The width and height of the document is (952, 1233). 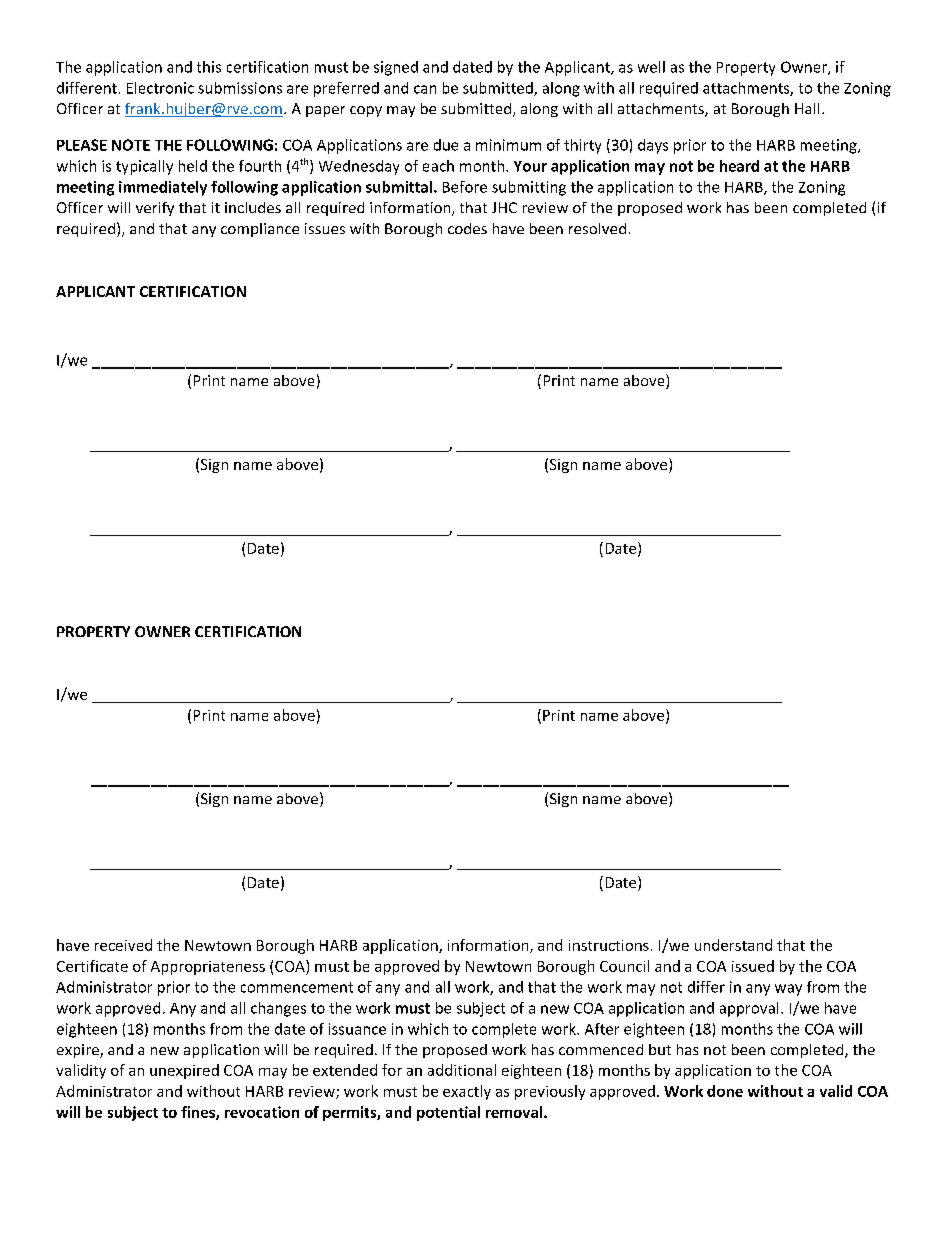 What do you see at coordinates (467, 228) in the document?
I see `codes` at bounding box center [467, 228].
